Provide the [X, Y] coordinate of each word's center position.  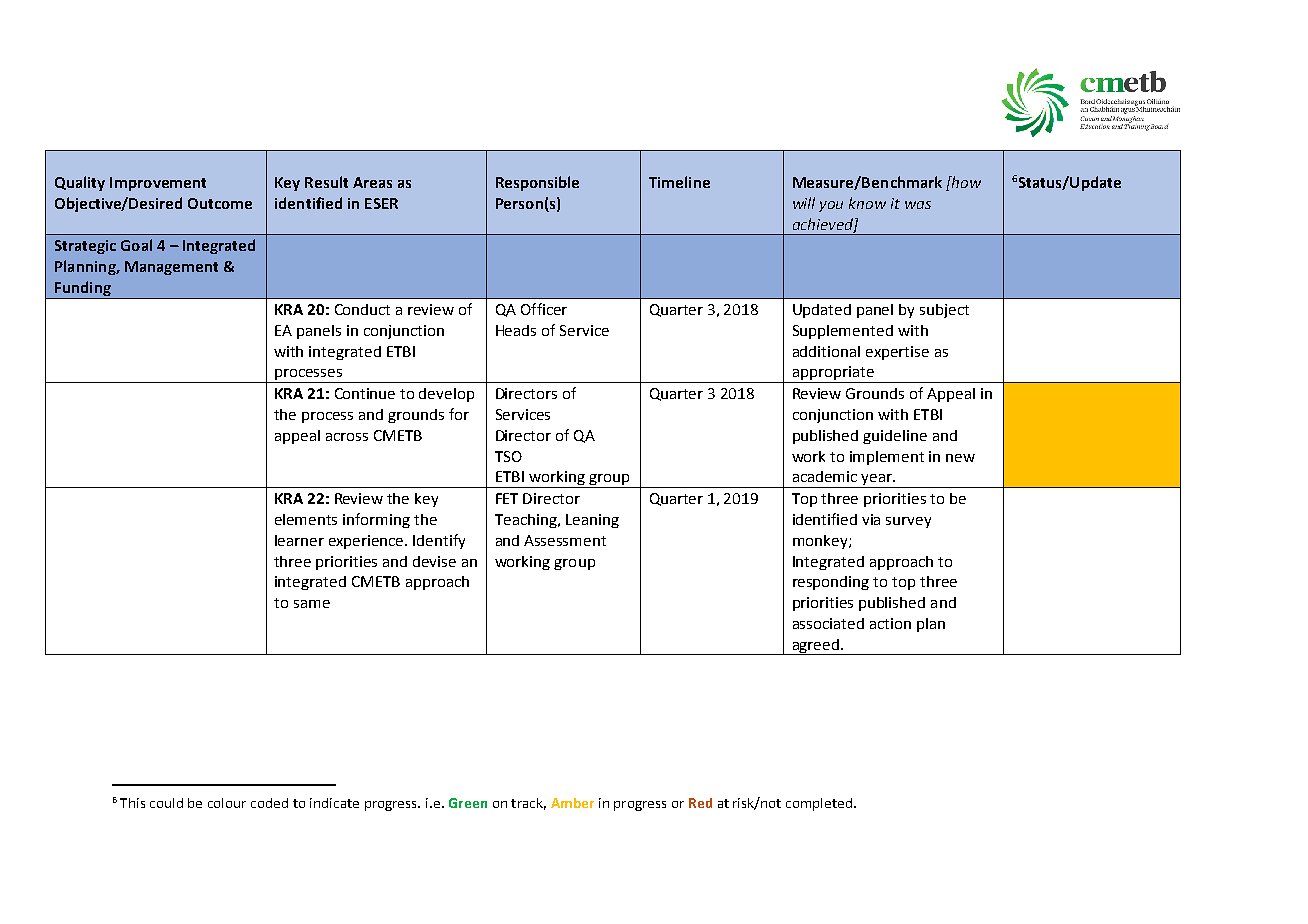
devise [434, 561]
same [312, 604]
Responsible [537, 183]
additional [826, 351]
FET [507, 498]
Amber [572, 803]
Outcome [220, 203]
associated [828, 623]
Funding [83, 290]
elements [306, 519]
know [867, 203]
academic [825, 476]
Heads [516, 330]
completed [820, 804]
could [166, 803]
